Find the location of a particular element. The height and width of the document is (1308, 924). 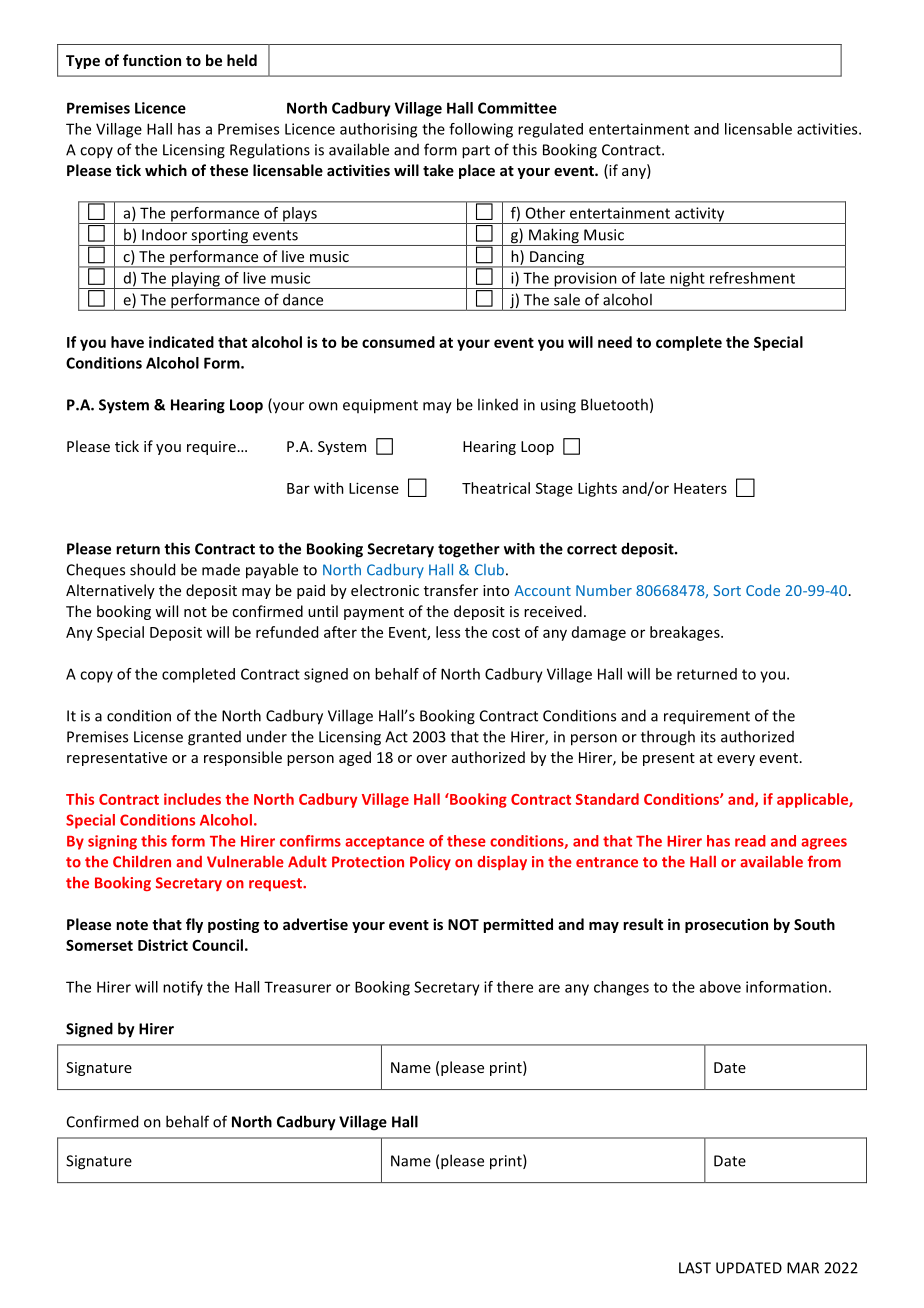

indicated is located at coordinates (181, 342).
